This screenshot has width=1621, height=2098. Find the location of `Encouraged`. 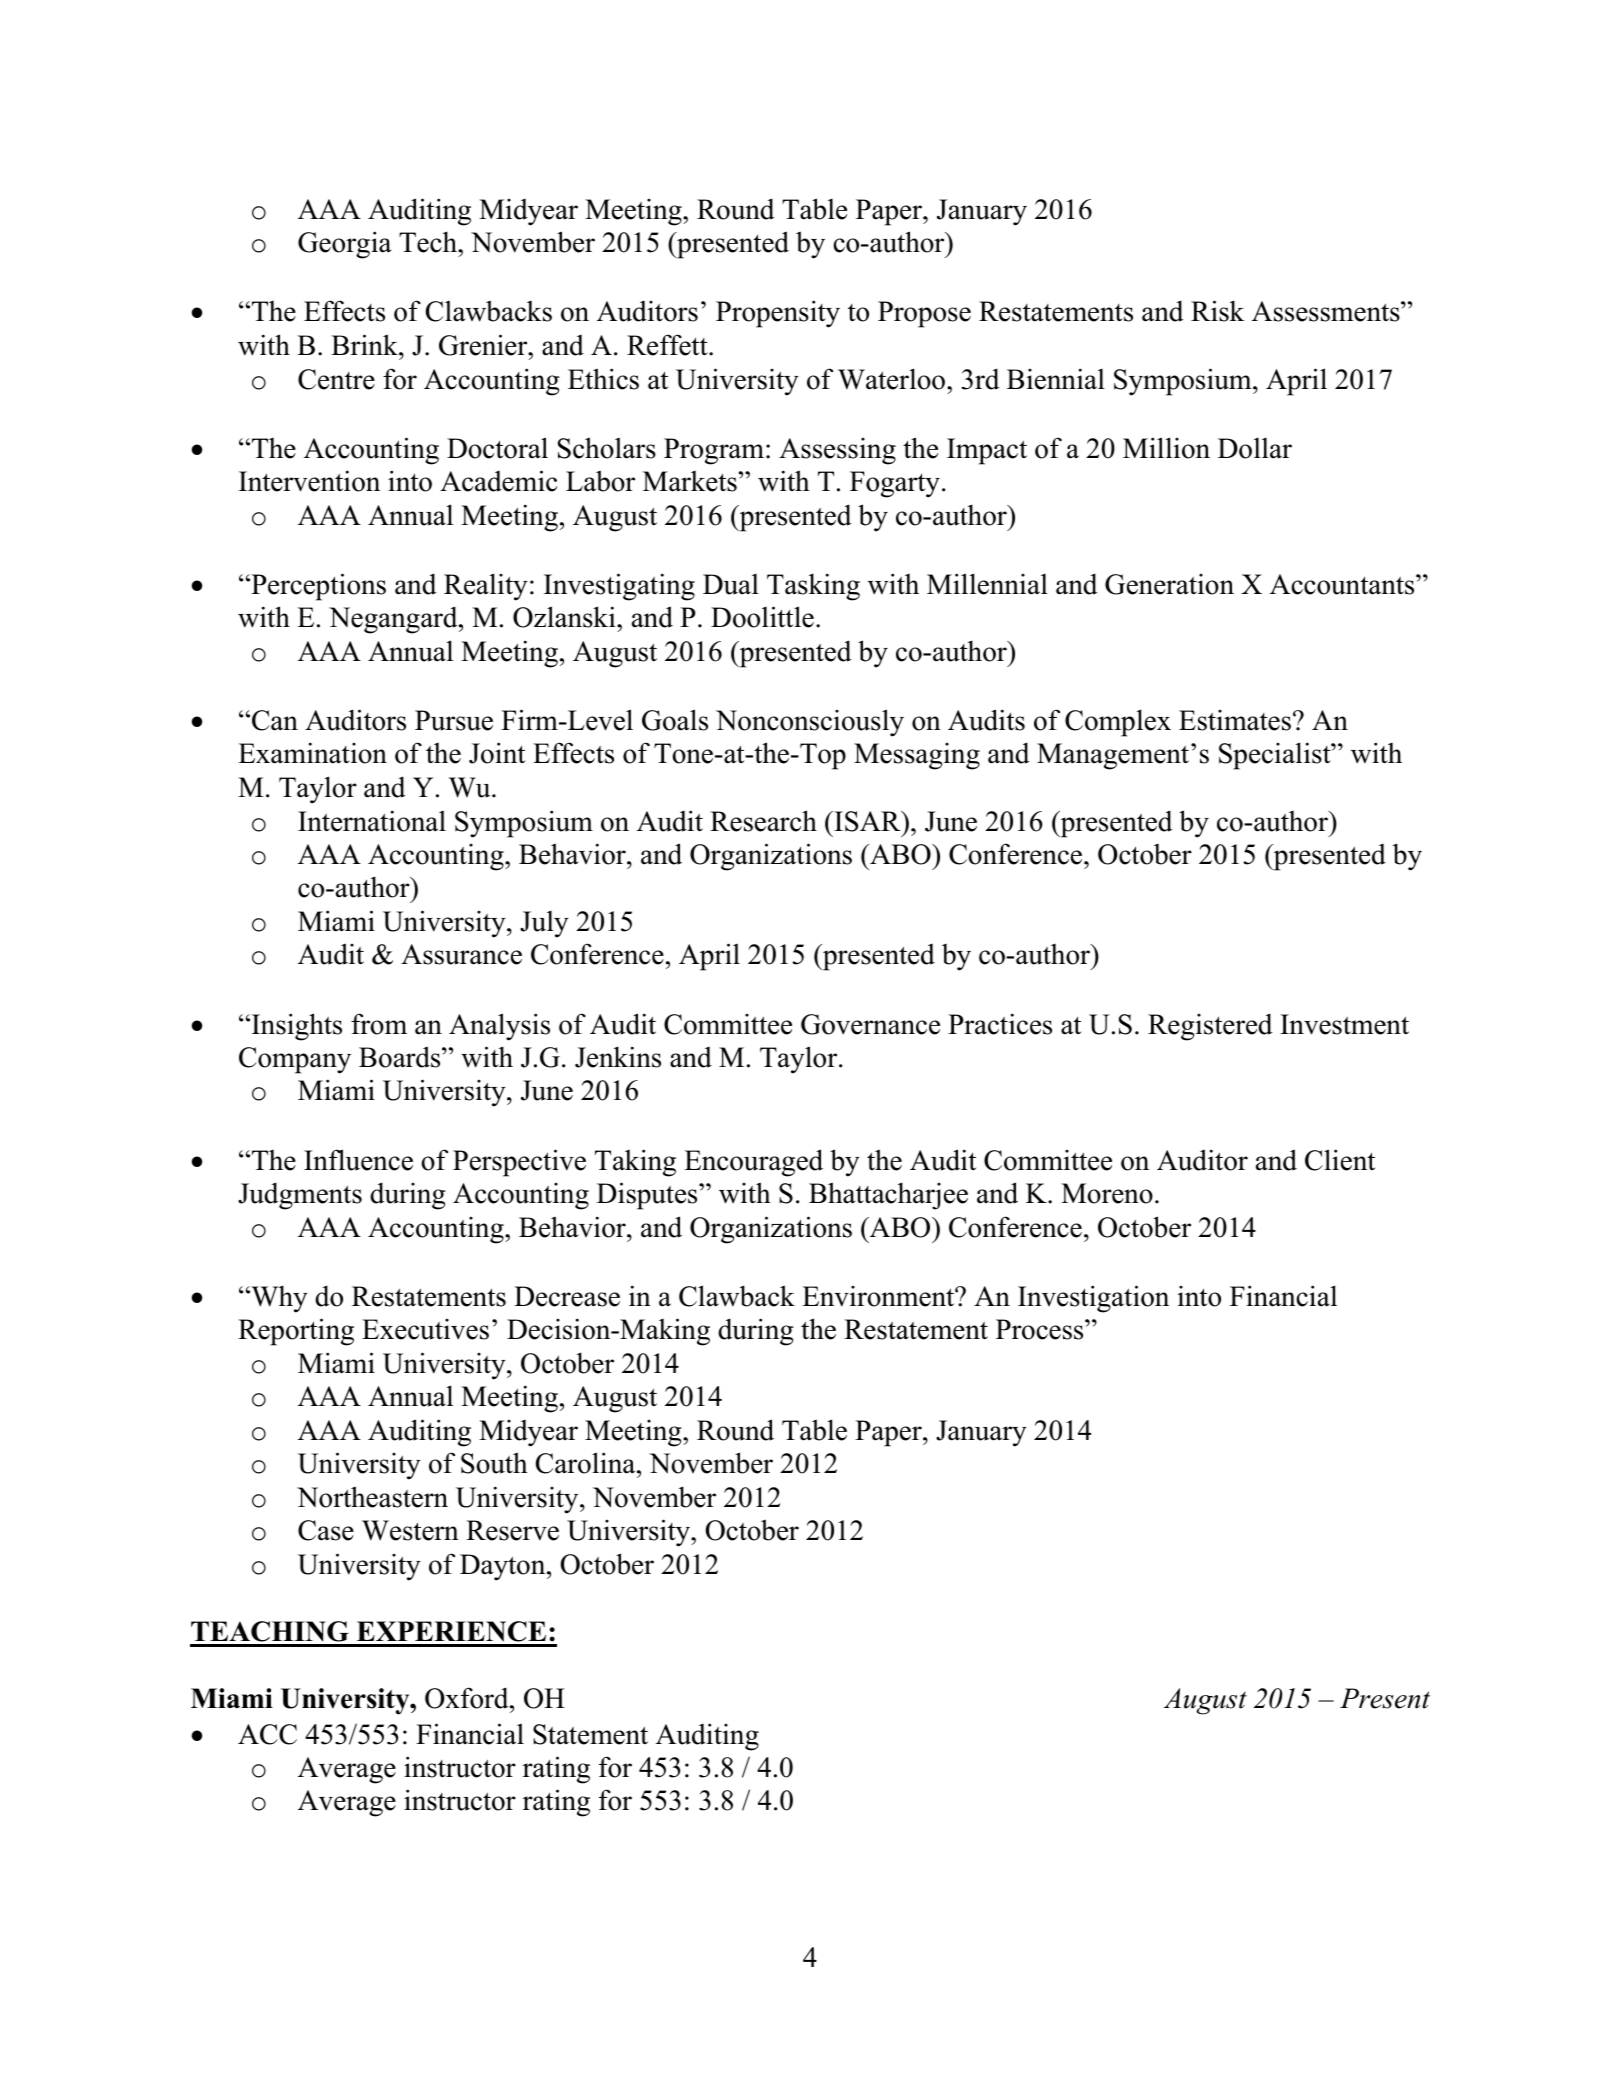

Encouraged is located at coordinates (753, 1163).
